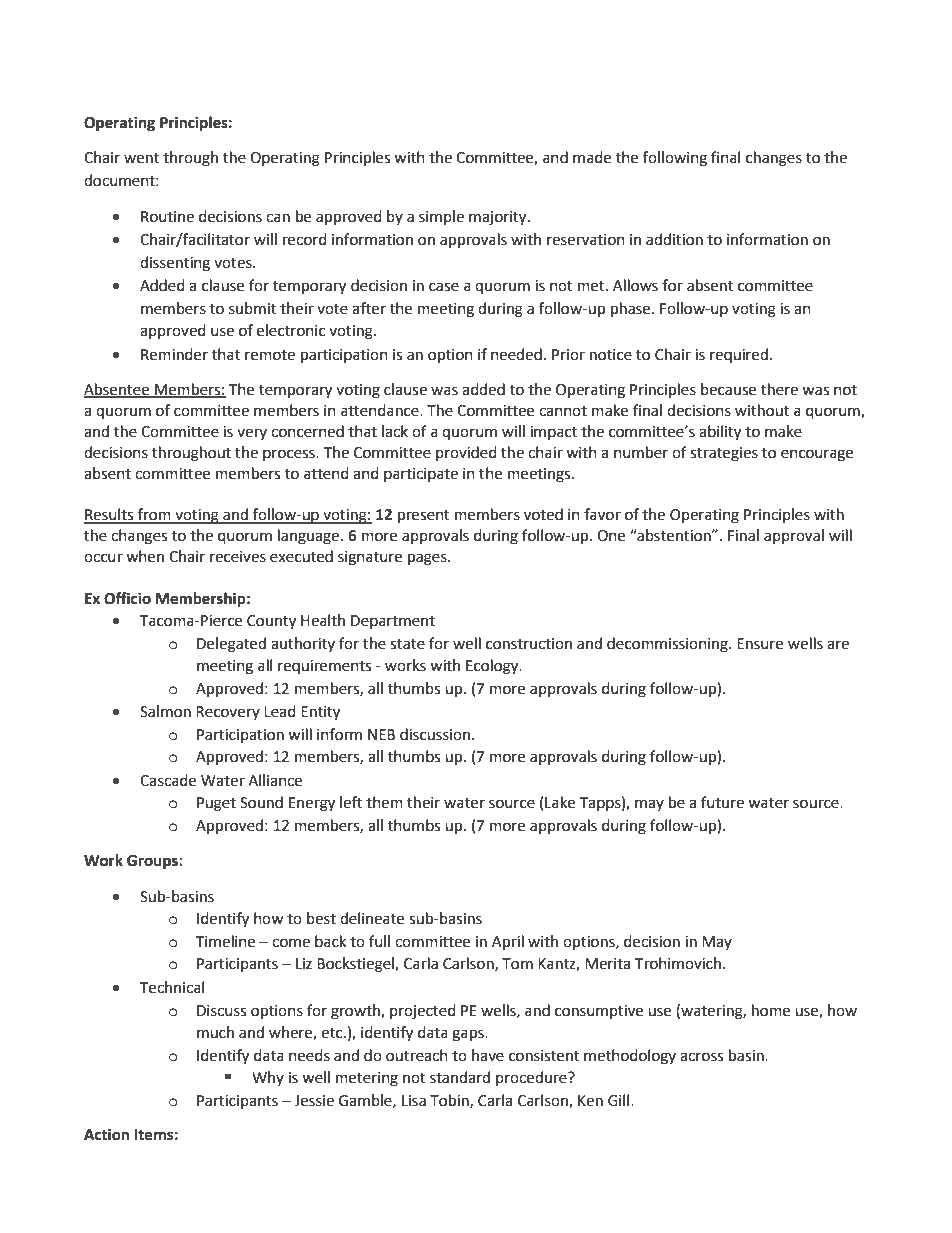  I want to click on Routine, so click(167, 217).
